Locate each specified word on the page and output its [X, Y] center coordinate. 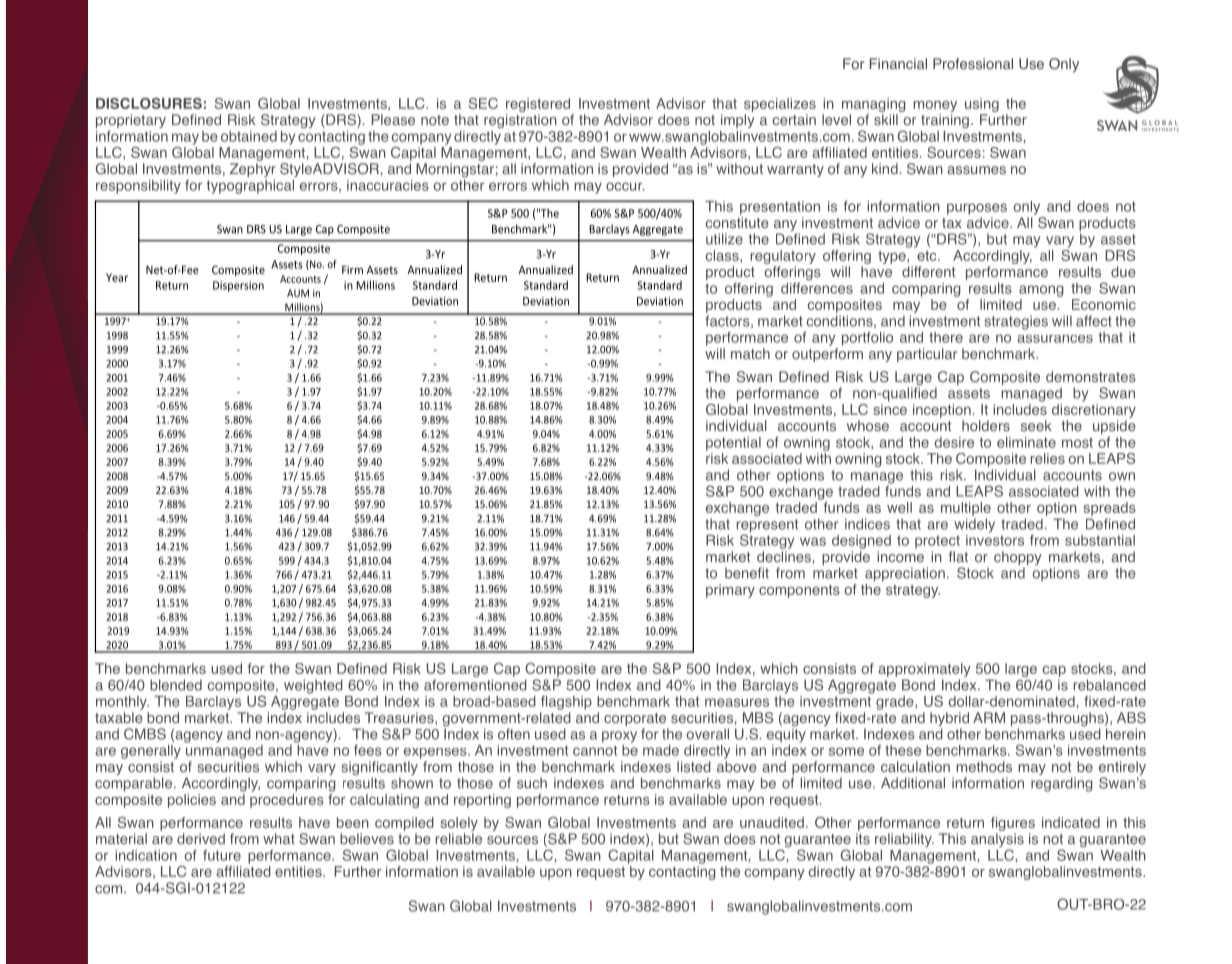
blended [176, 685]
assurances [1055, 339]
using [982, 105]
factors [728, 321]
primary [730, 591]
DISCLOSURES [149, 103]
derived [201, 838]
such [532, 783]
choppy [1018, 559]
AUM [298, 293]
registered [538, 105]
